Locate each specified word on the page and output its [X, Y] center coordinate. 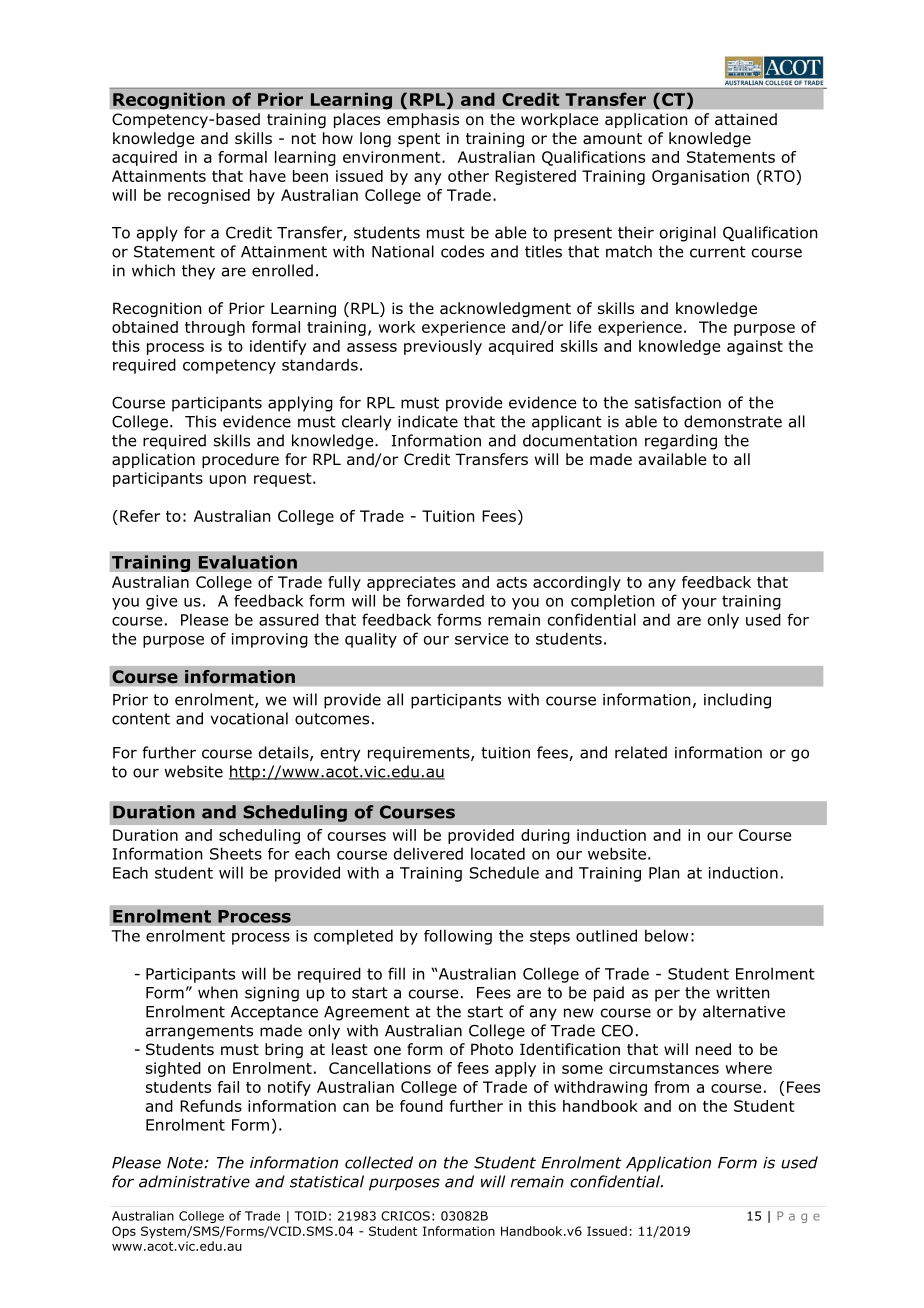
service [481, 639]
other [468, 176]
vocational [249, 718]
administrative [194, 1181]
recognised [209, 196]
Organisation [700, 177]
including [737, 701]
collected [379, 1162]
